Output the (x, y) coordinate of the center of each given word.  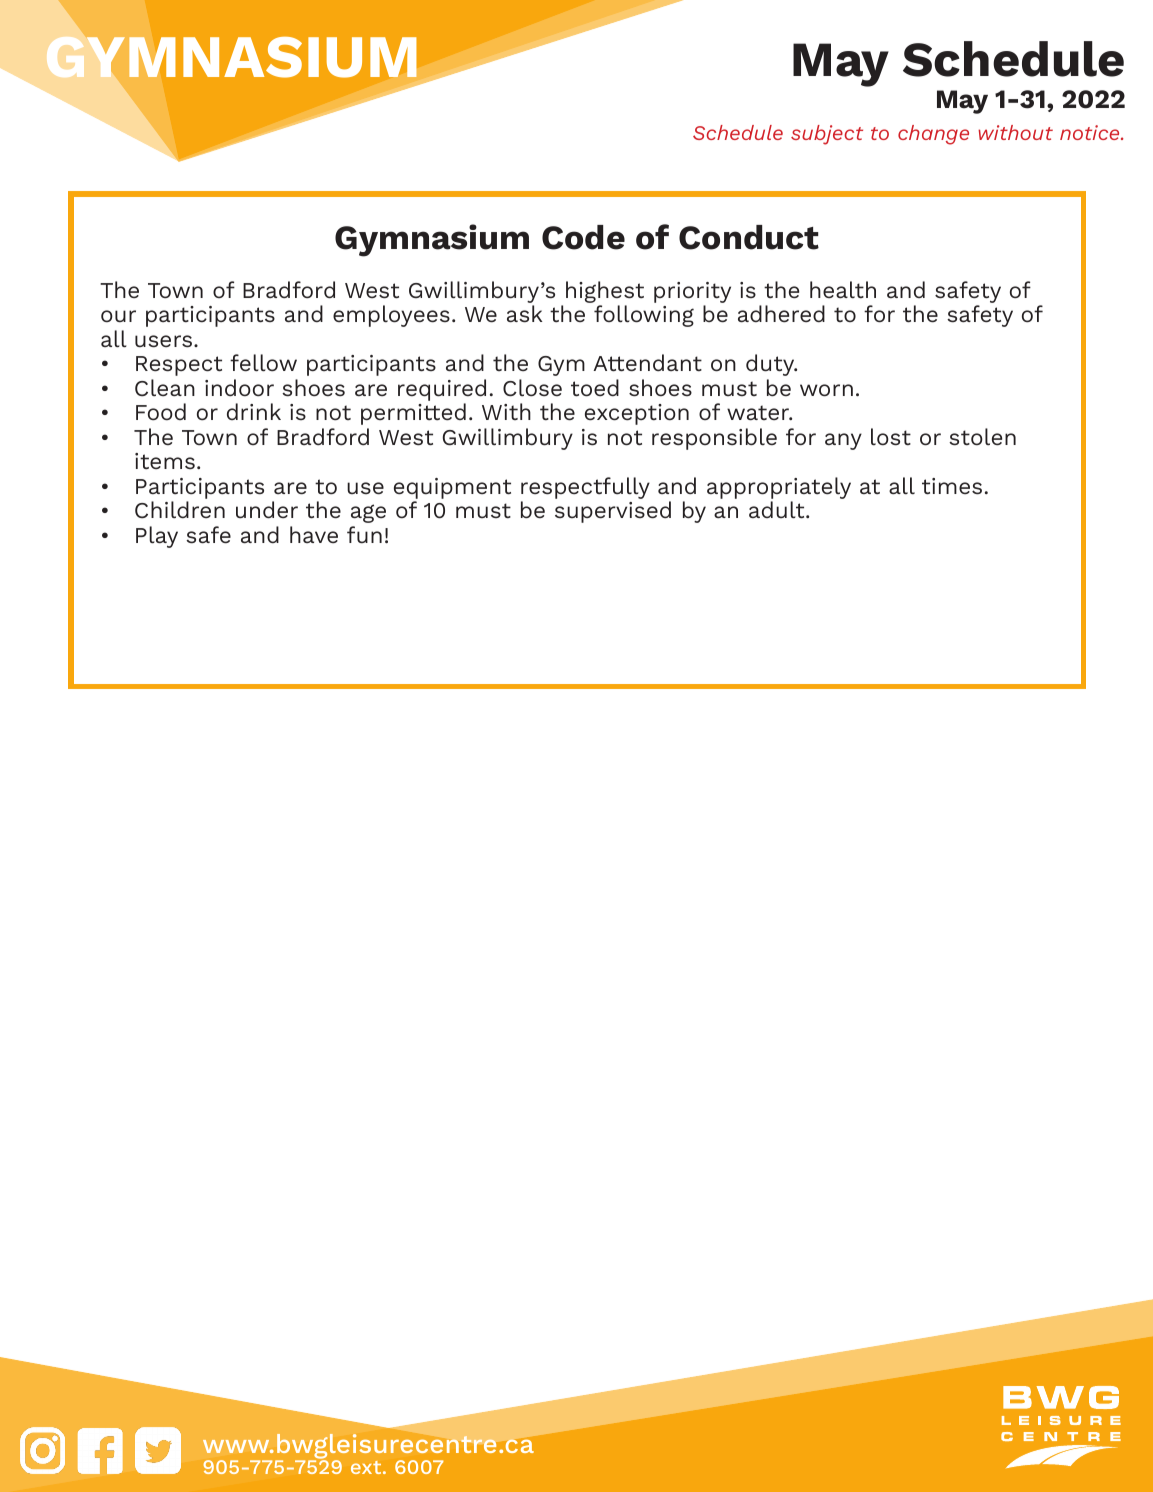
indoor (239, 388)
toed (595, 388)
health (843, 290)
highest (605, 292)
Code (583, 237)
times (952, 486)
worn (826, 390)
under (267, 510)
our (118, 316)
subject (827, 135)
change (933, 135)
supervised (613, 512)
